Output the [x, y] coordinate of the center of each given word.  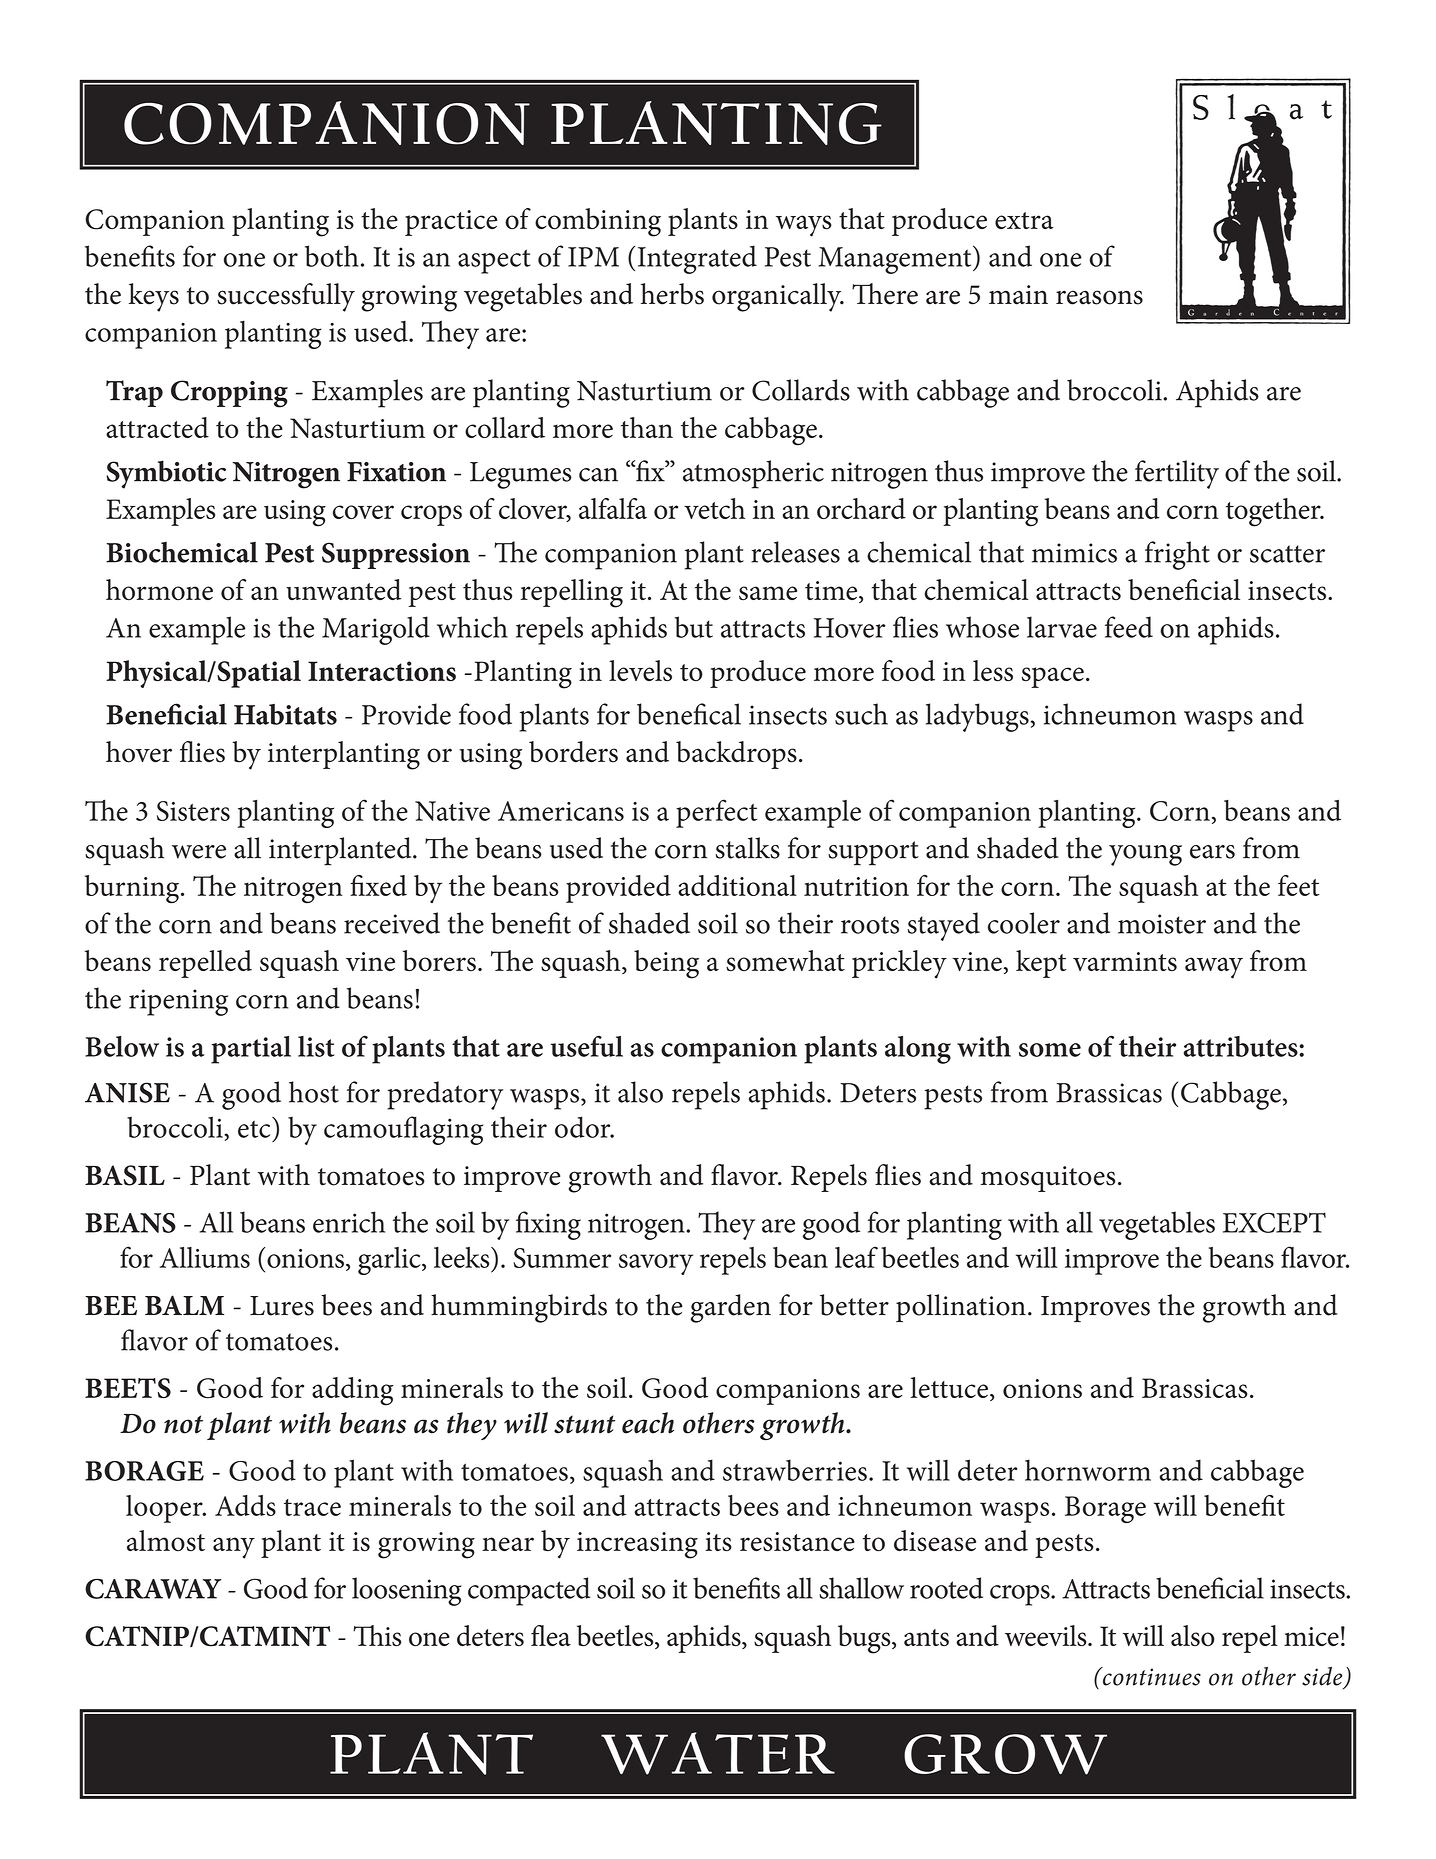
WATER [718, 1753]
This [377, 1636]
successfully [286, 297]
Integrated [697, 259]
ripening [178, 1002]
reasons [1099, 297]
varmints [1125, 961]
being [666, 964]
